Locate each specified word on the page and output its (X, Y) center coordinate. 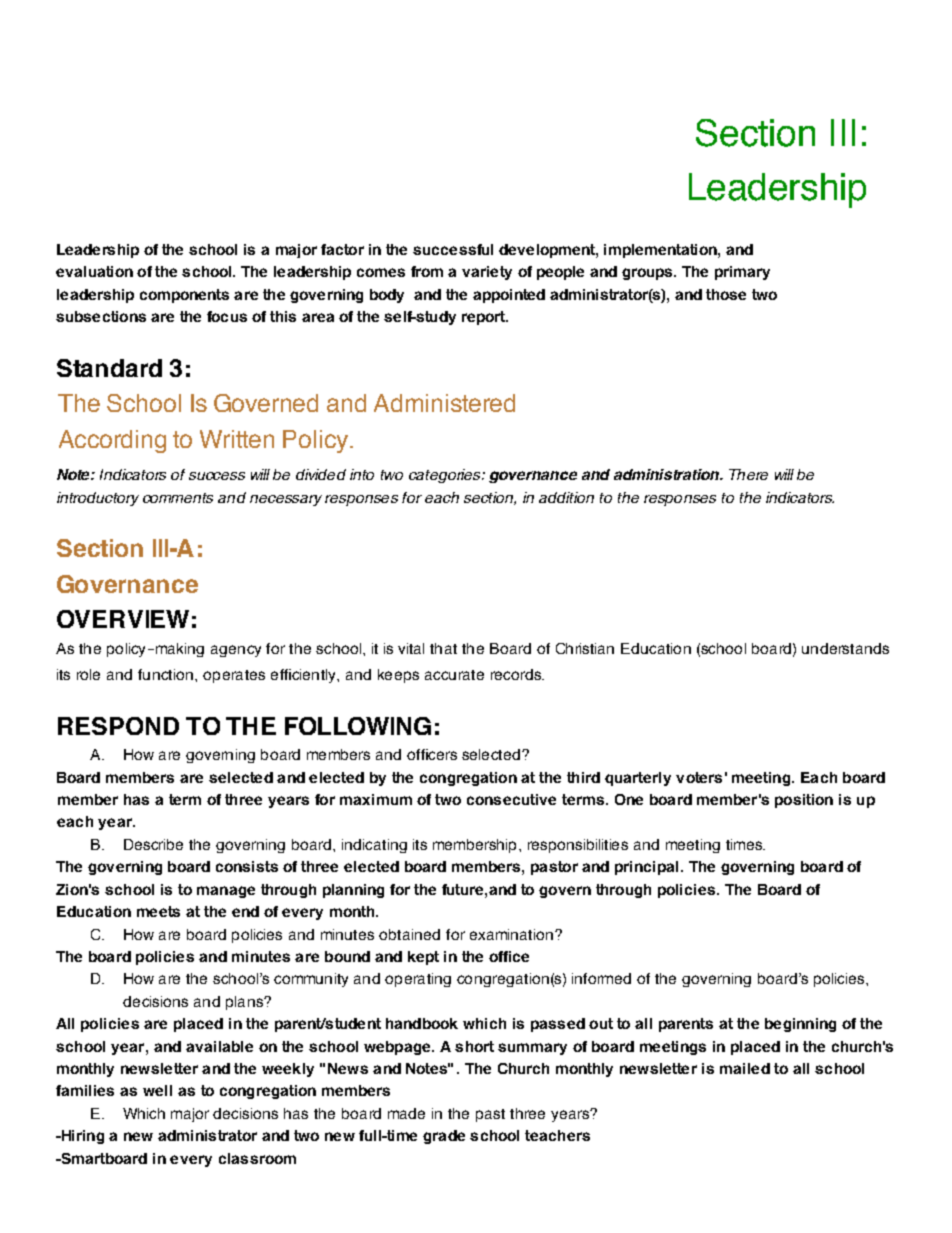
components (184, 296)
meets (158, 911)
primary (742, 273)
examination (511, 934)
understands (845, 648)
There (748, 474)
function (165, 674)
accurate (454, 675)
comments (178, 498)
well (157, 1090)
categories (446, 476)
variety (487, 273)
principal (646, 868)
